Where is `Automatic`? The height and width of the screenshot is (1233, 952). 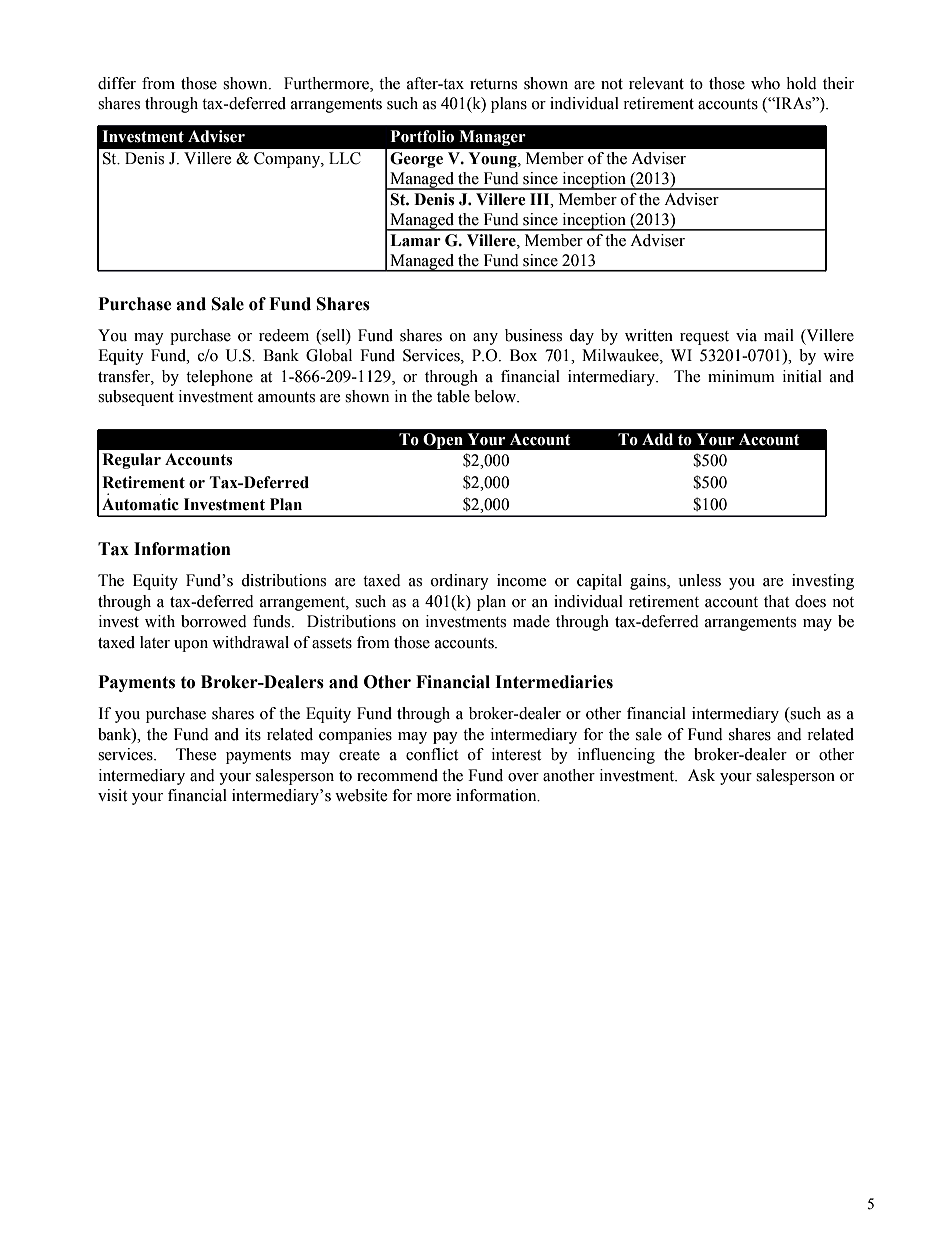
Automatic is located at coordinates (140, 504).
